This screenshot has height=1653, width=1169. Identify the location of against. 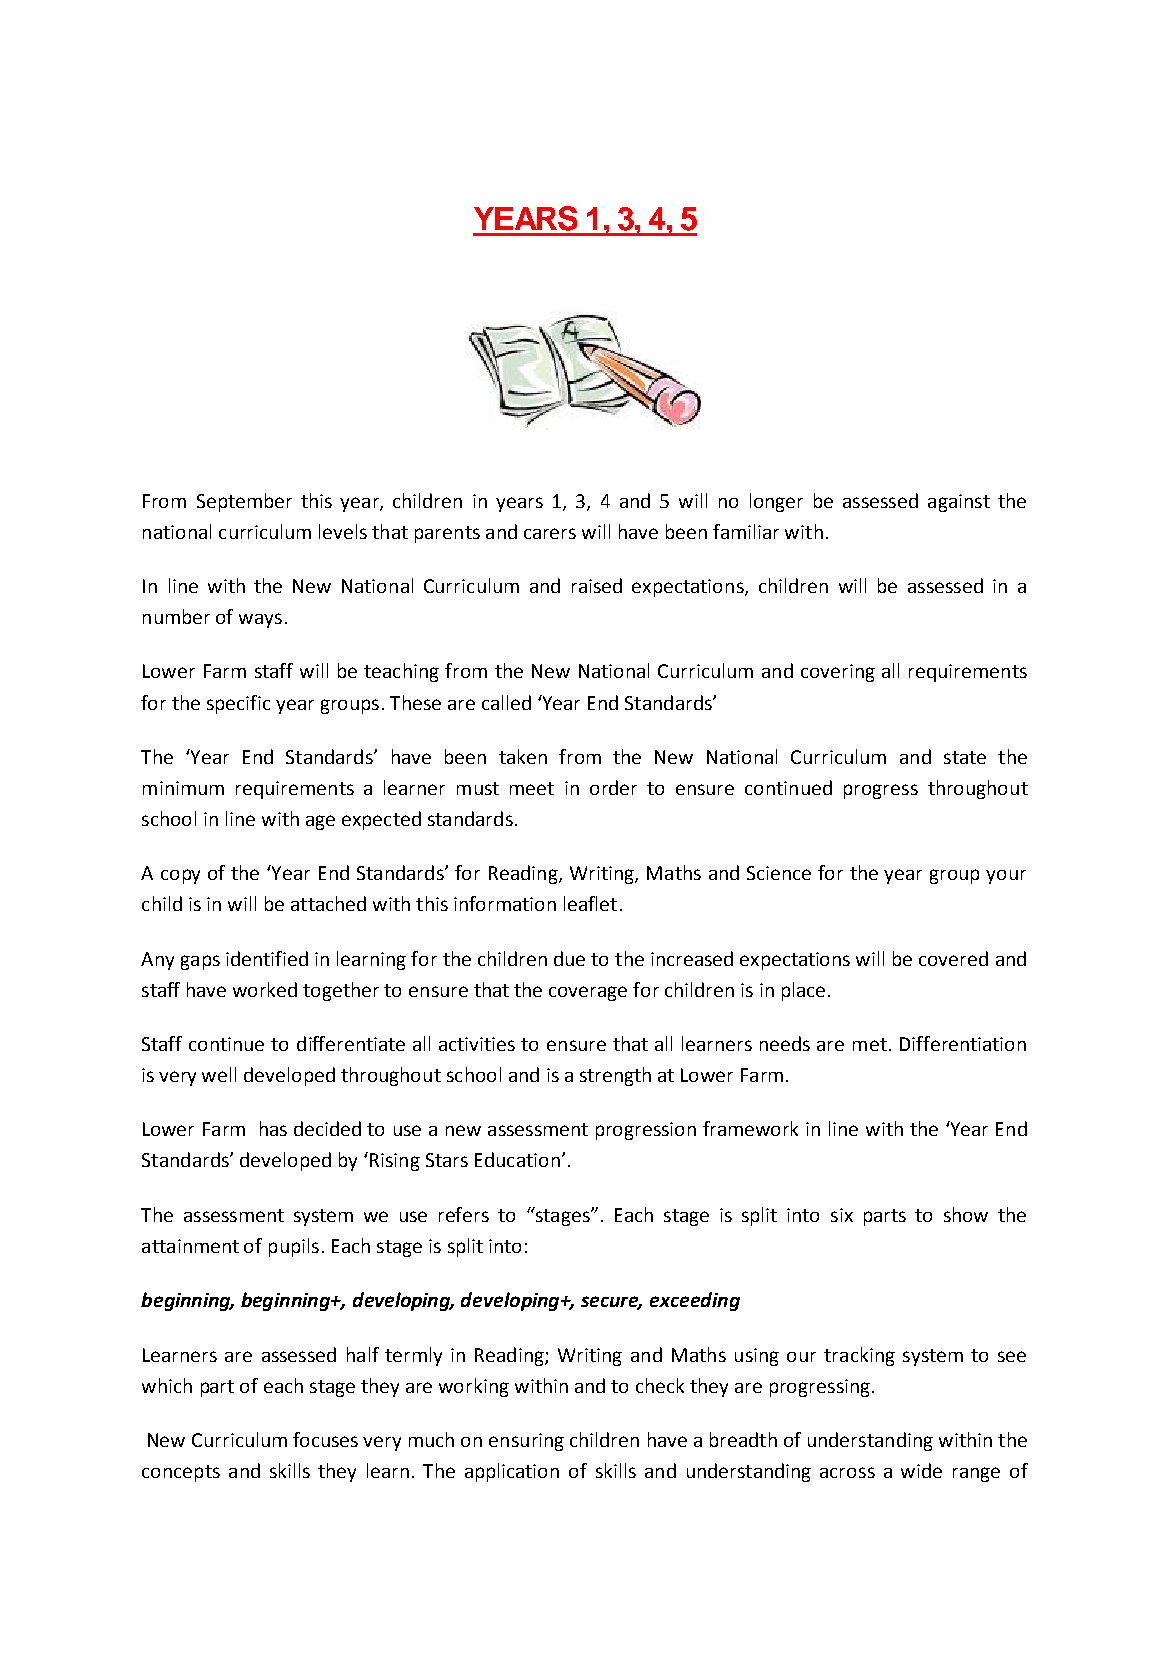
(959, 503).
